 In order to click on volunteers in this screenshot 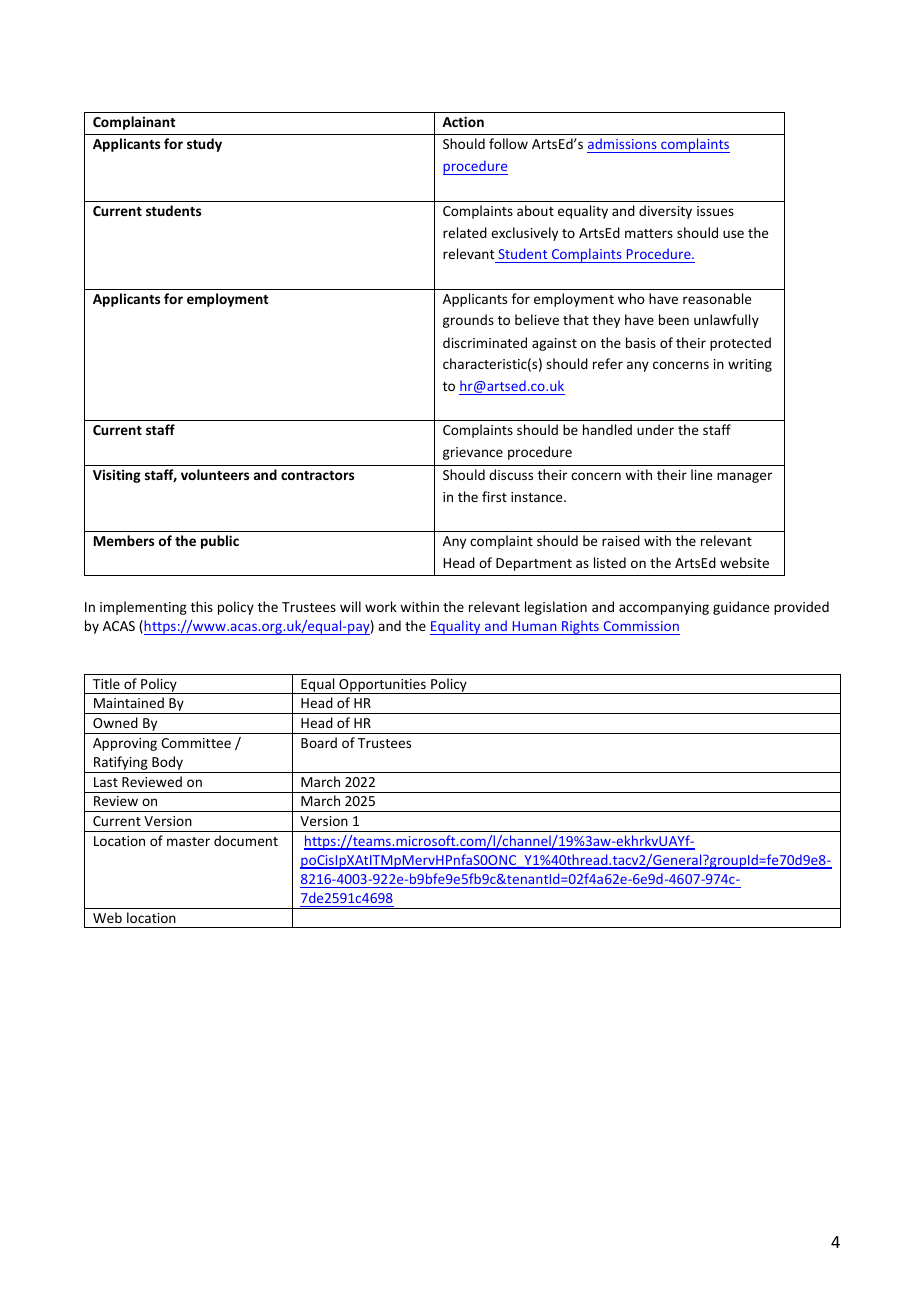, I will do `click(215, 474)`.
